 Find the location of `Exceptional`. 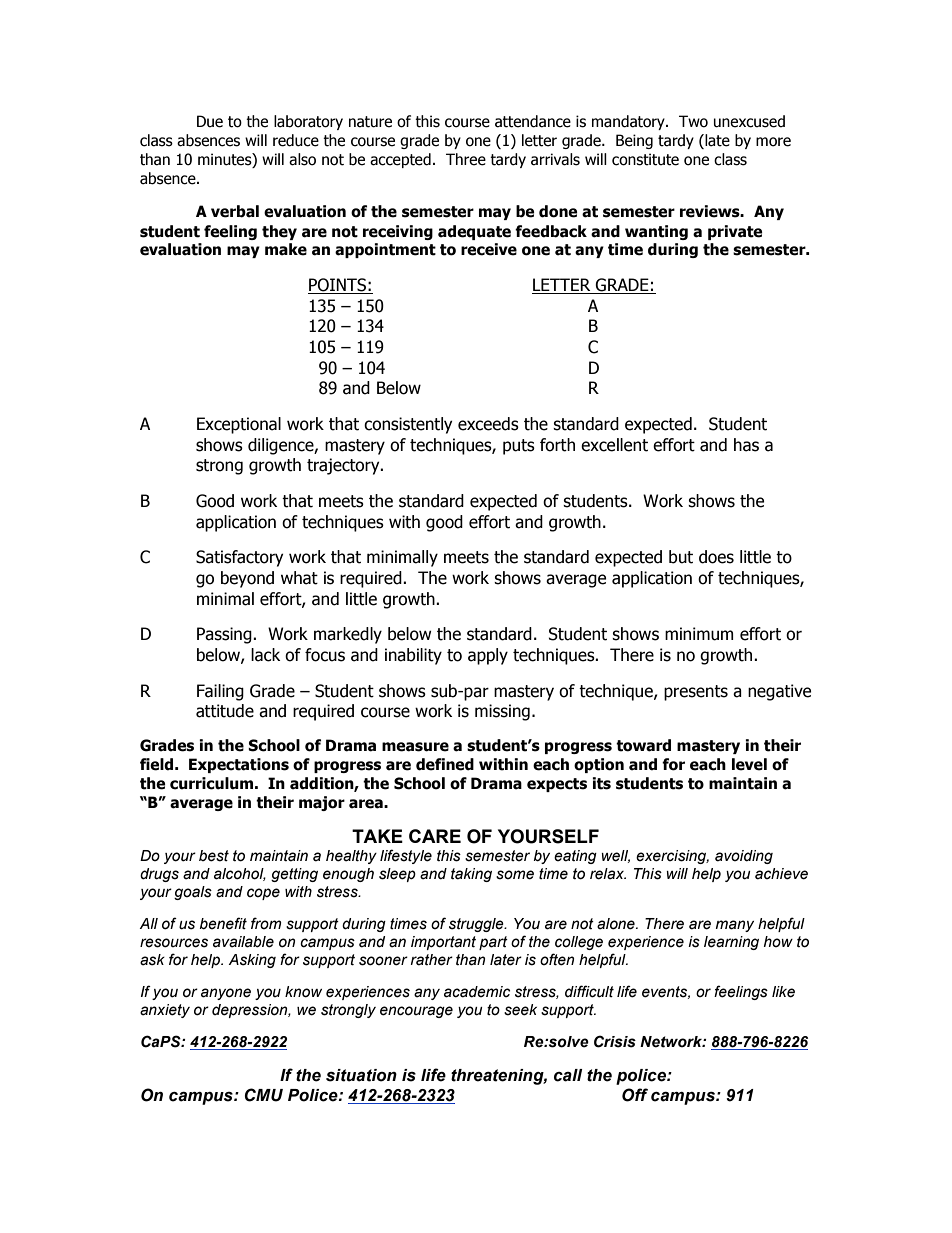

Exceptional is located at coordinates (239, 425).
